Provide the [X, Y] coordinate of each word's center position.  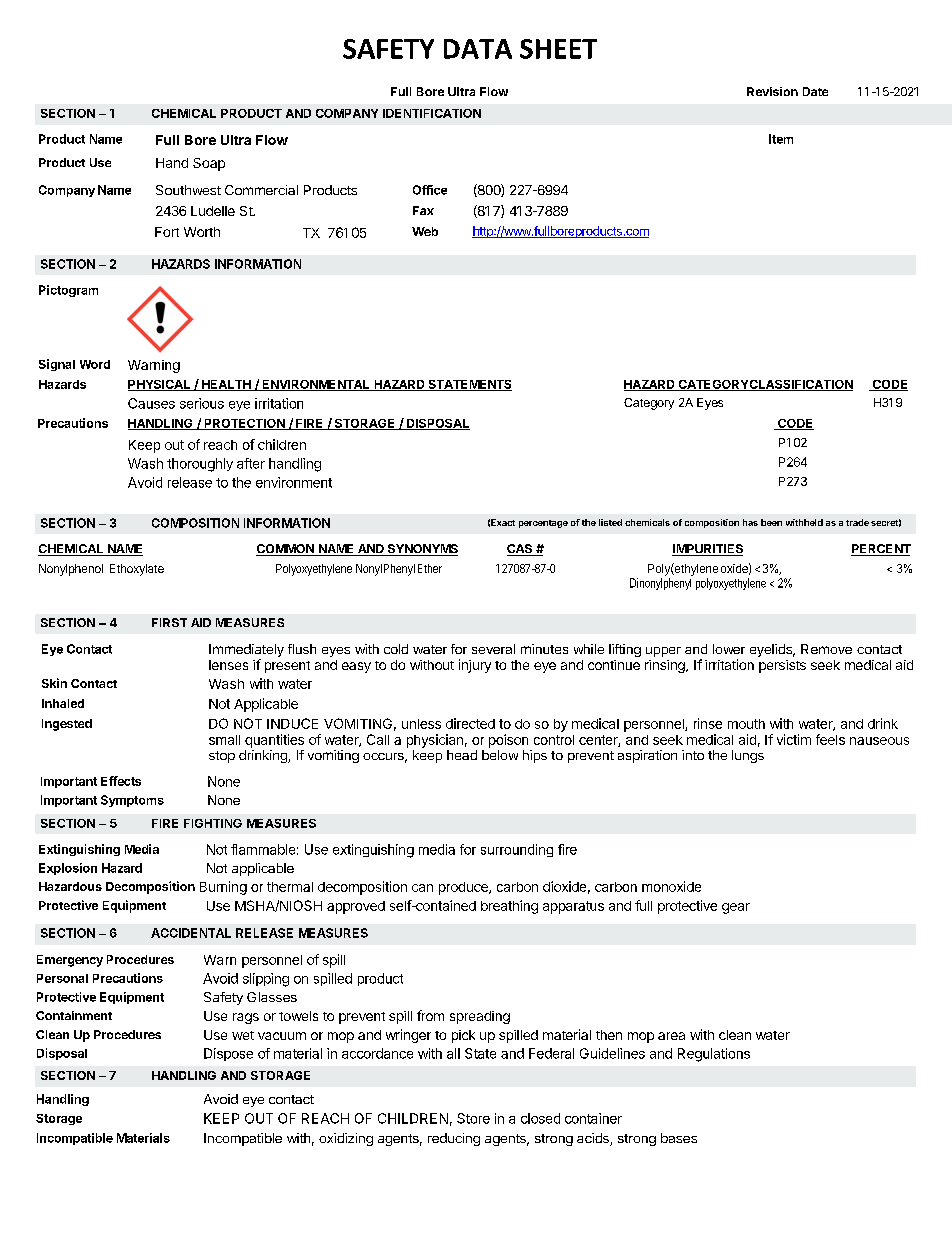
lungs [748, 756]
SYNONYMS [421, 550]
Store [473, 1118]
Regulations [714, 1055]
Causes [151, 403]
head [462, 755]
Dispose [228, 1054]
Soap [209, 164]
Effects [121, 781]
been [771, 522]
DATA [478, 49]
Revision [772, 91]
